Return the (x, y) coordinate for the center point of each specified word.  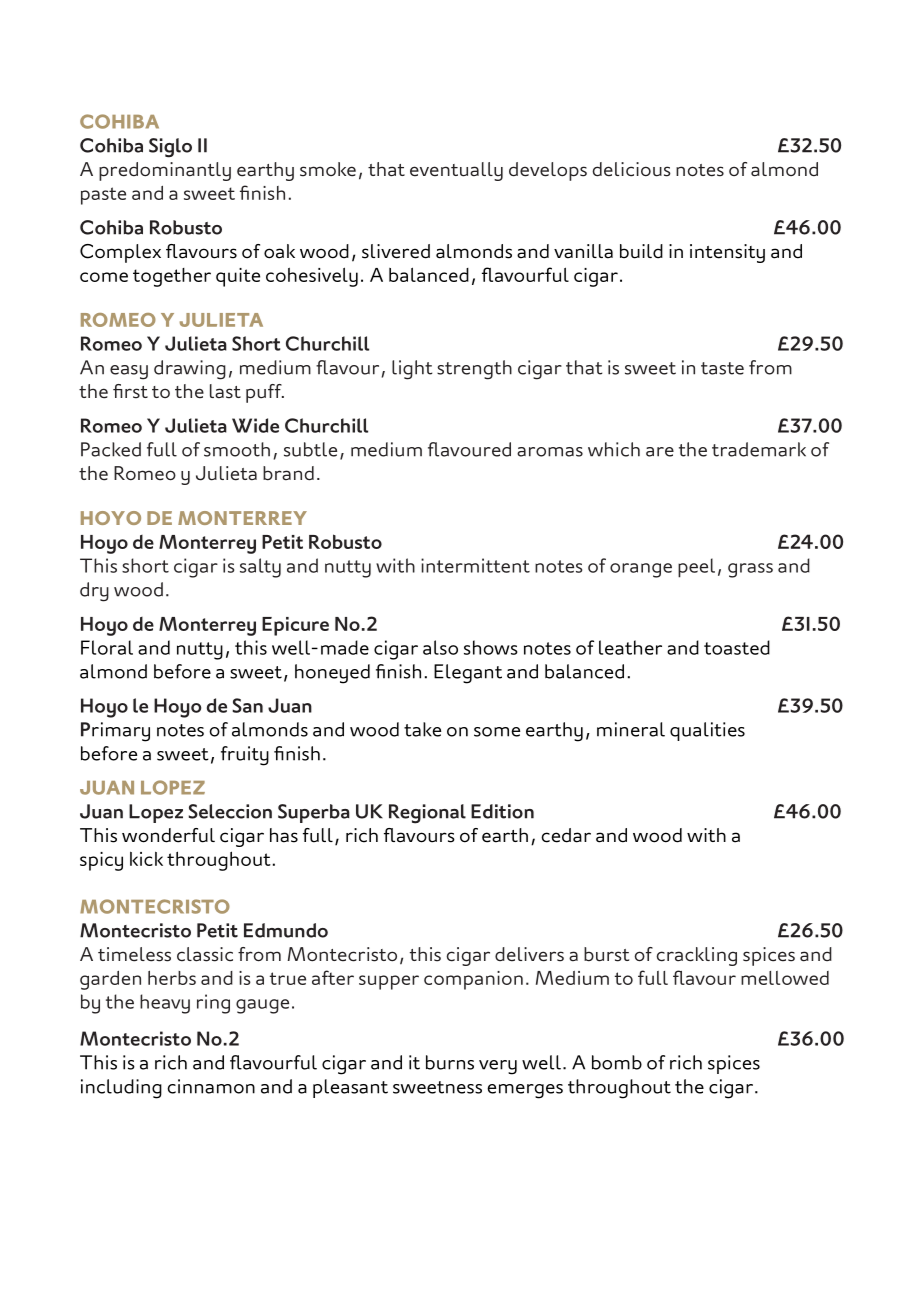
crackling (696, 956)
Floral (107, 647)
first (130, 391)
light (412, 370)
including (121, 1089)
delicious (631, 169)
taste (722, 368)
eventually (456, 171)
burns (450, 1062)
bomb (617, 1062)
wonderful (168, 835)
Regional (427, 814)
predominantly (165, 171)
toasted (737, 647)
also (440, 647)
